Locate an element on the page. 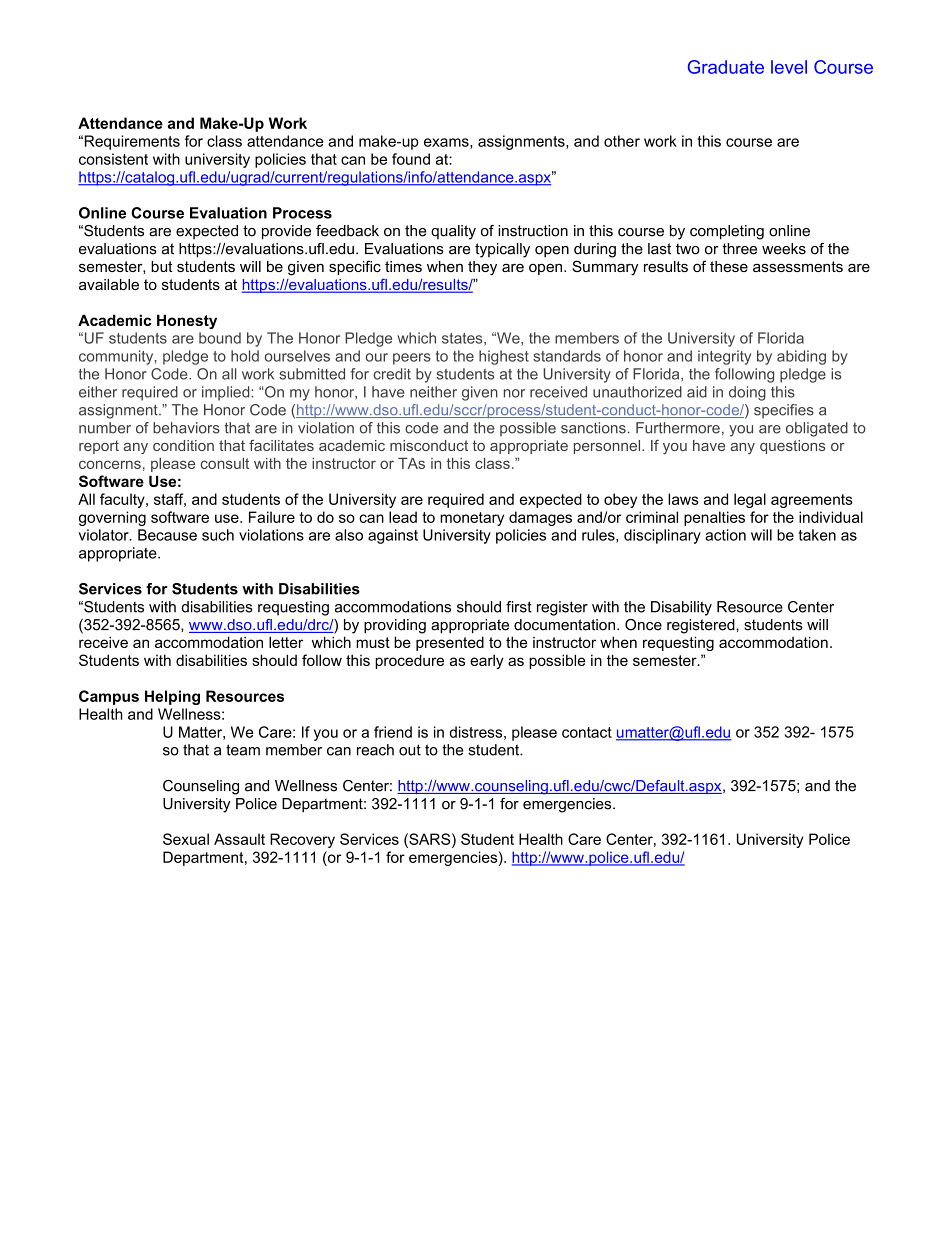 The width and height of the image is (952, 1233). monetary is located at coordinates (472, 519).
